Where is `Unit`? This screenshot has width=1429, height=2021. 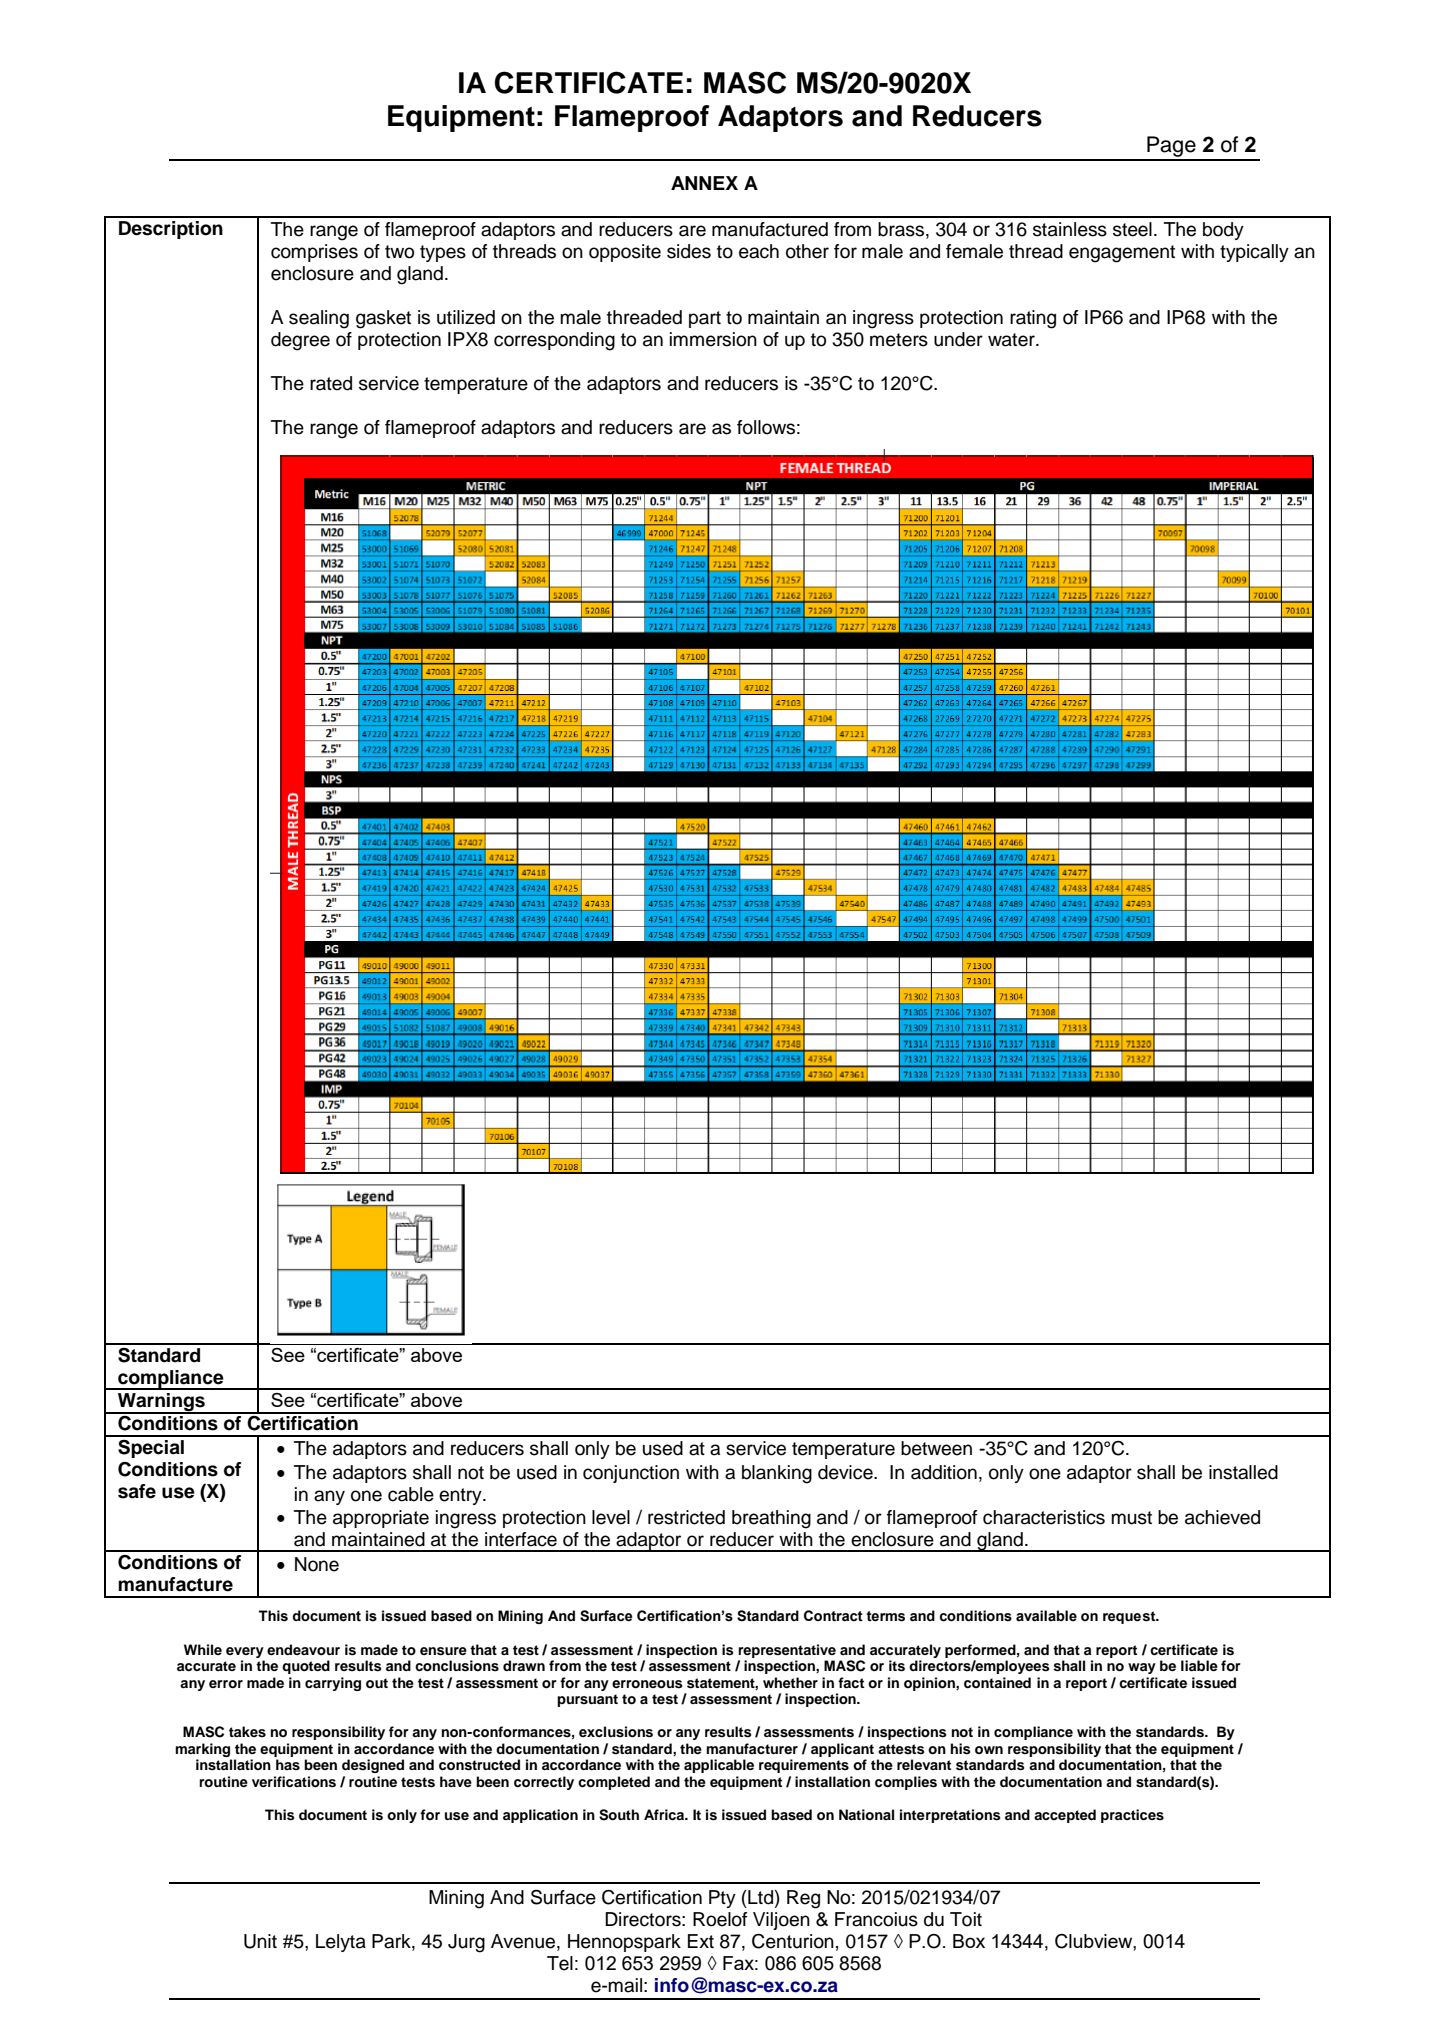 Unit is located at coordinates (260, 1941).
